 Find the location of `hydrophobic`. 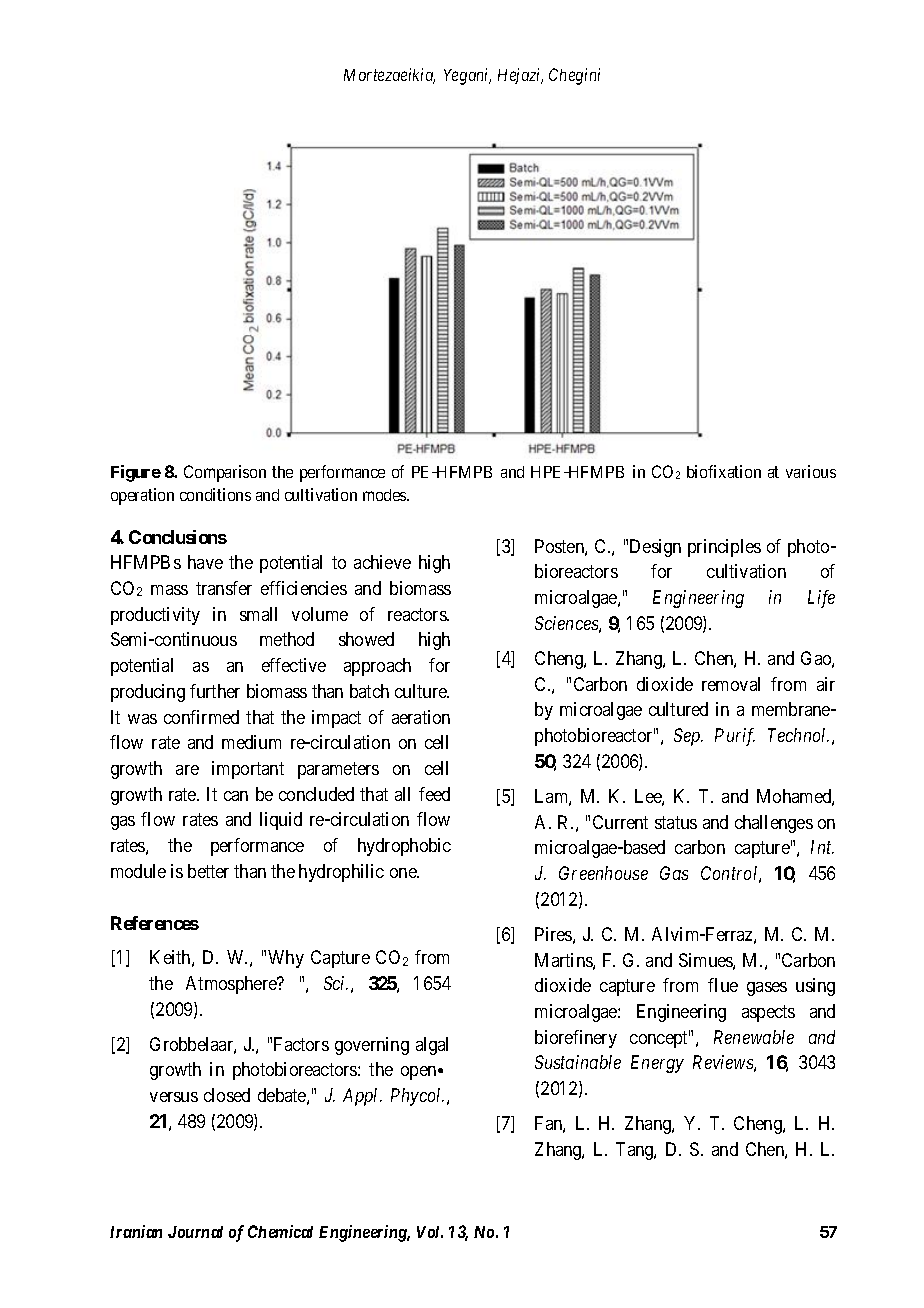

hydrophobic is located at coordinates (404, 847).
